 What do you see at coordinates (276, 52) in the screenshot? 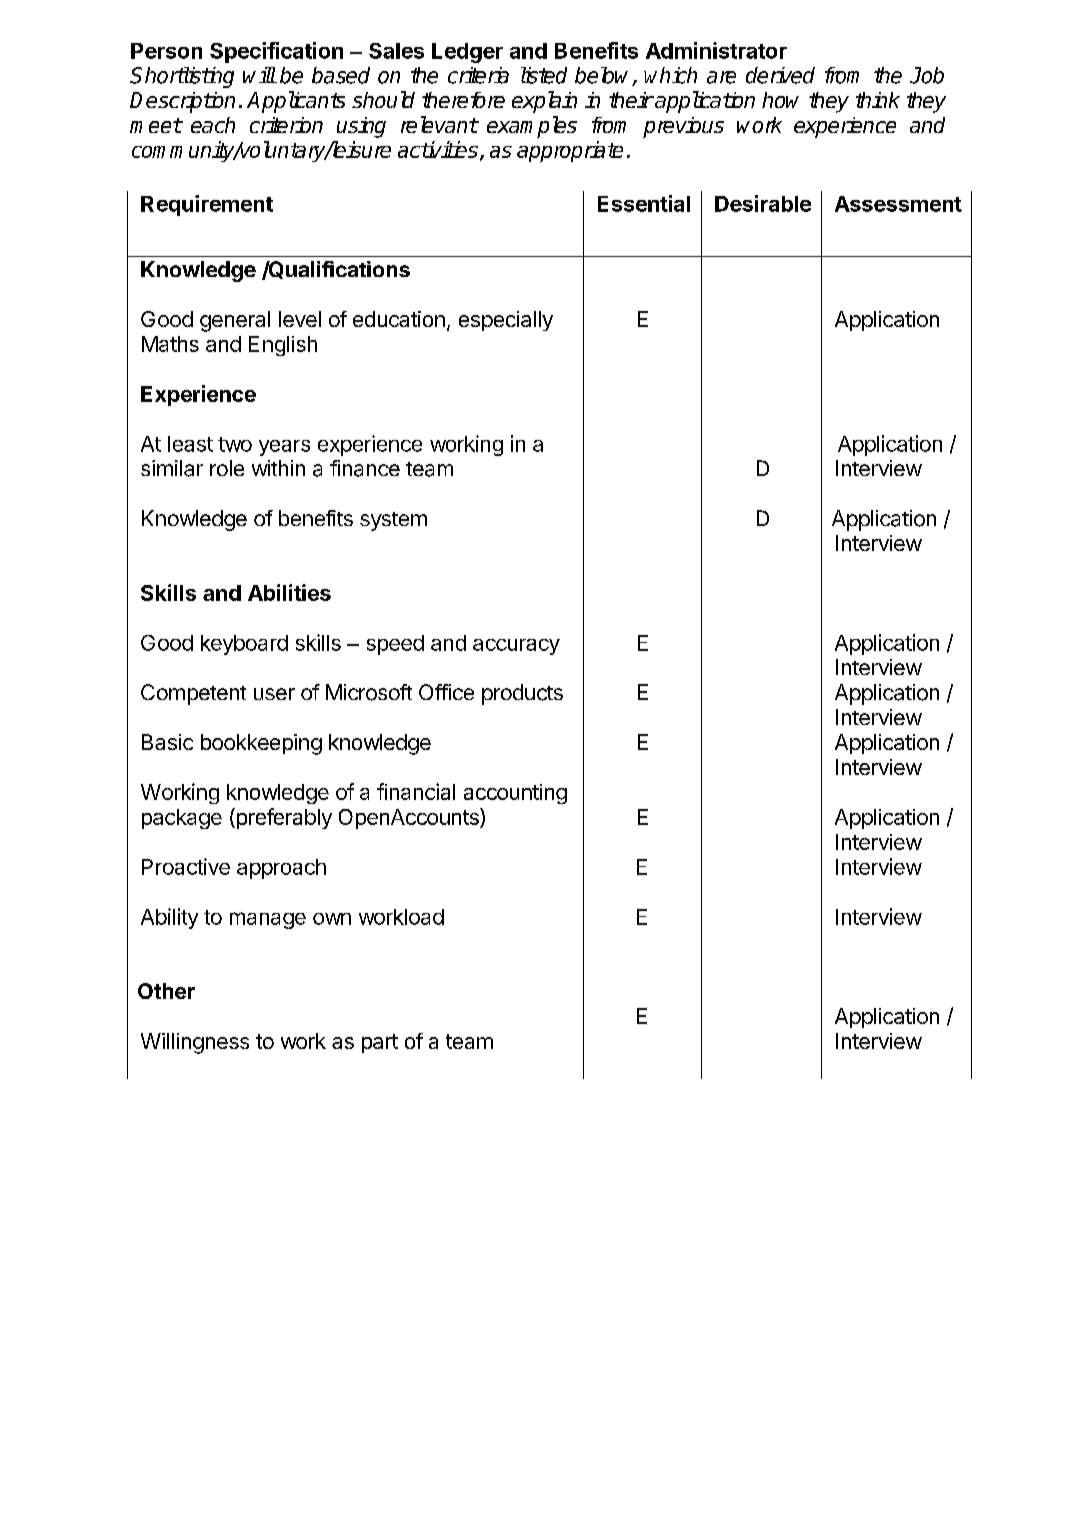
I see `Specification` at bounding box center [276, 52].
